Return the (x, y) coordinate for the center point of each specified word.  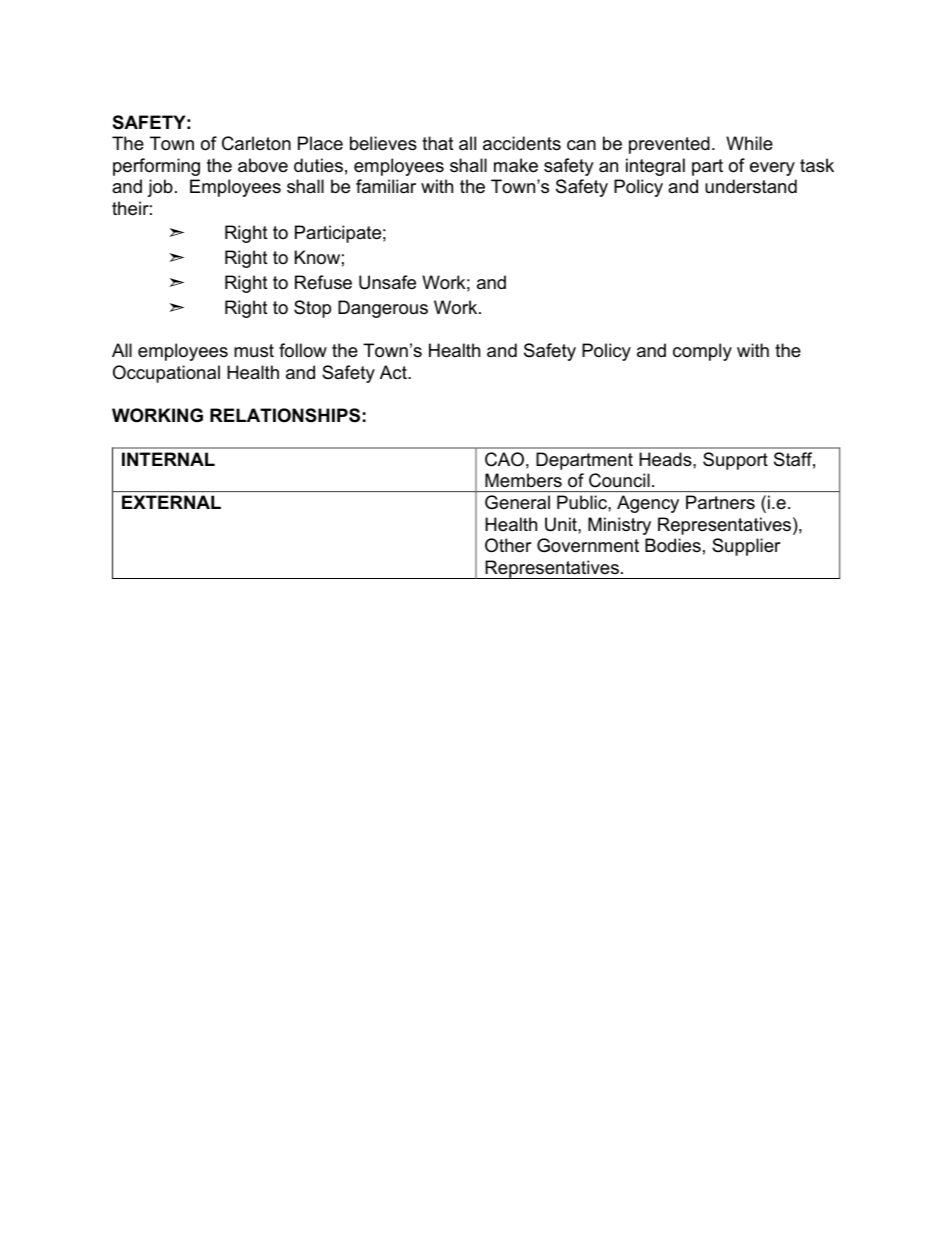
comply (702, 352)
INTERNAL (168, 459)
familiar (386, 186)
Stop (312, 309)
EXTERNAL (171, 502)
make (516, 165)
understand (751, 186)
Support (735, 461)
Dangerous (383, 309)
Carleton (256, 143)
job (160, 188)
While (749, 143)
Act (394, 372)
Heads (666, 459)
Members (523, 480)
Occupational (166, 374)
